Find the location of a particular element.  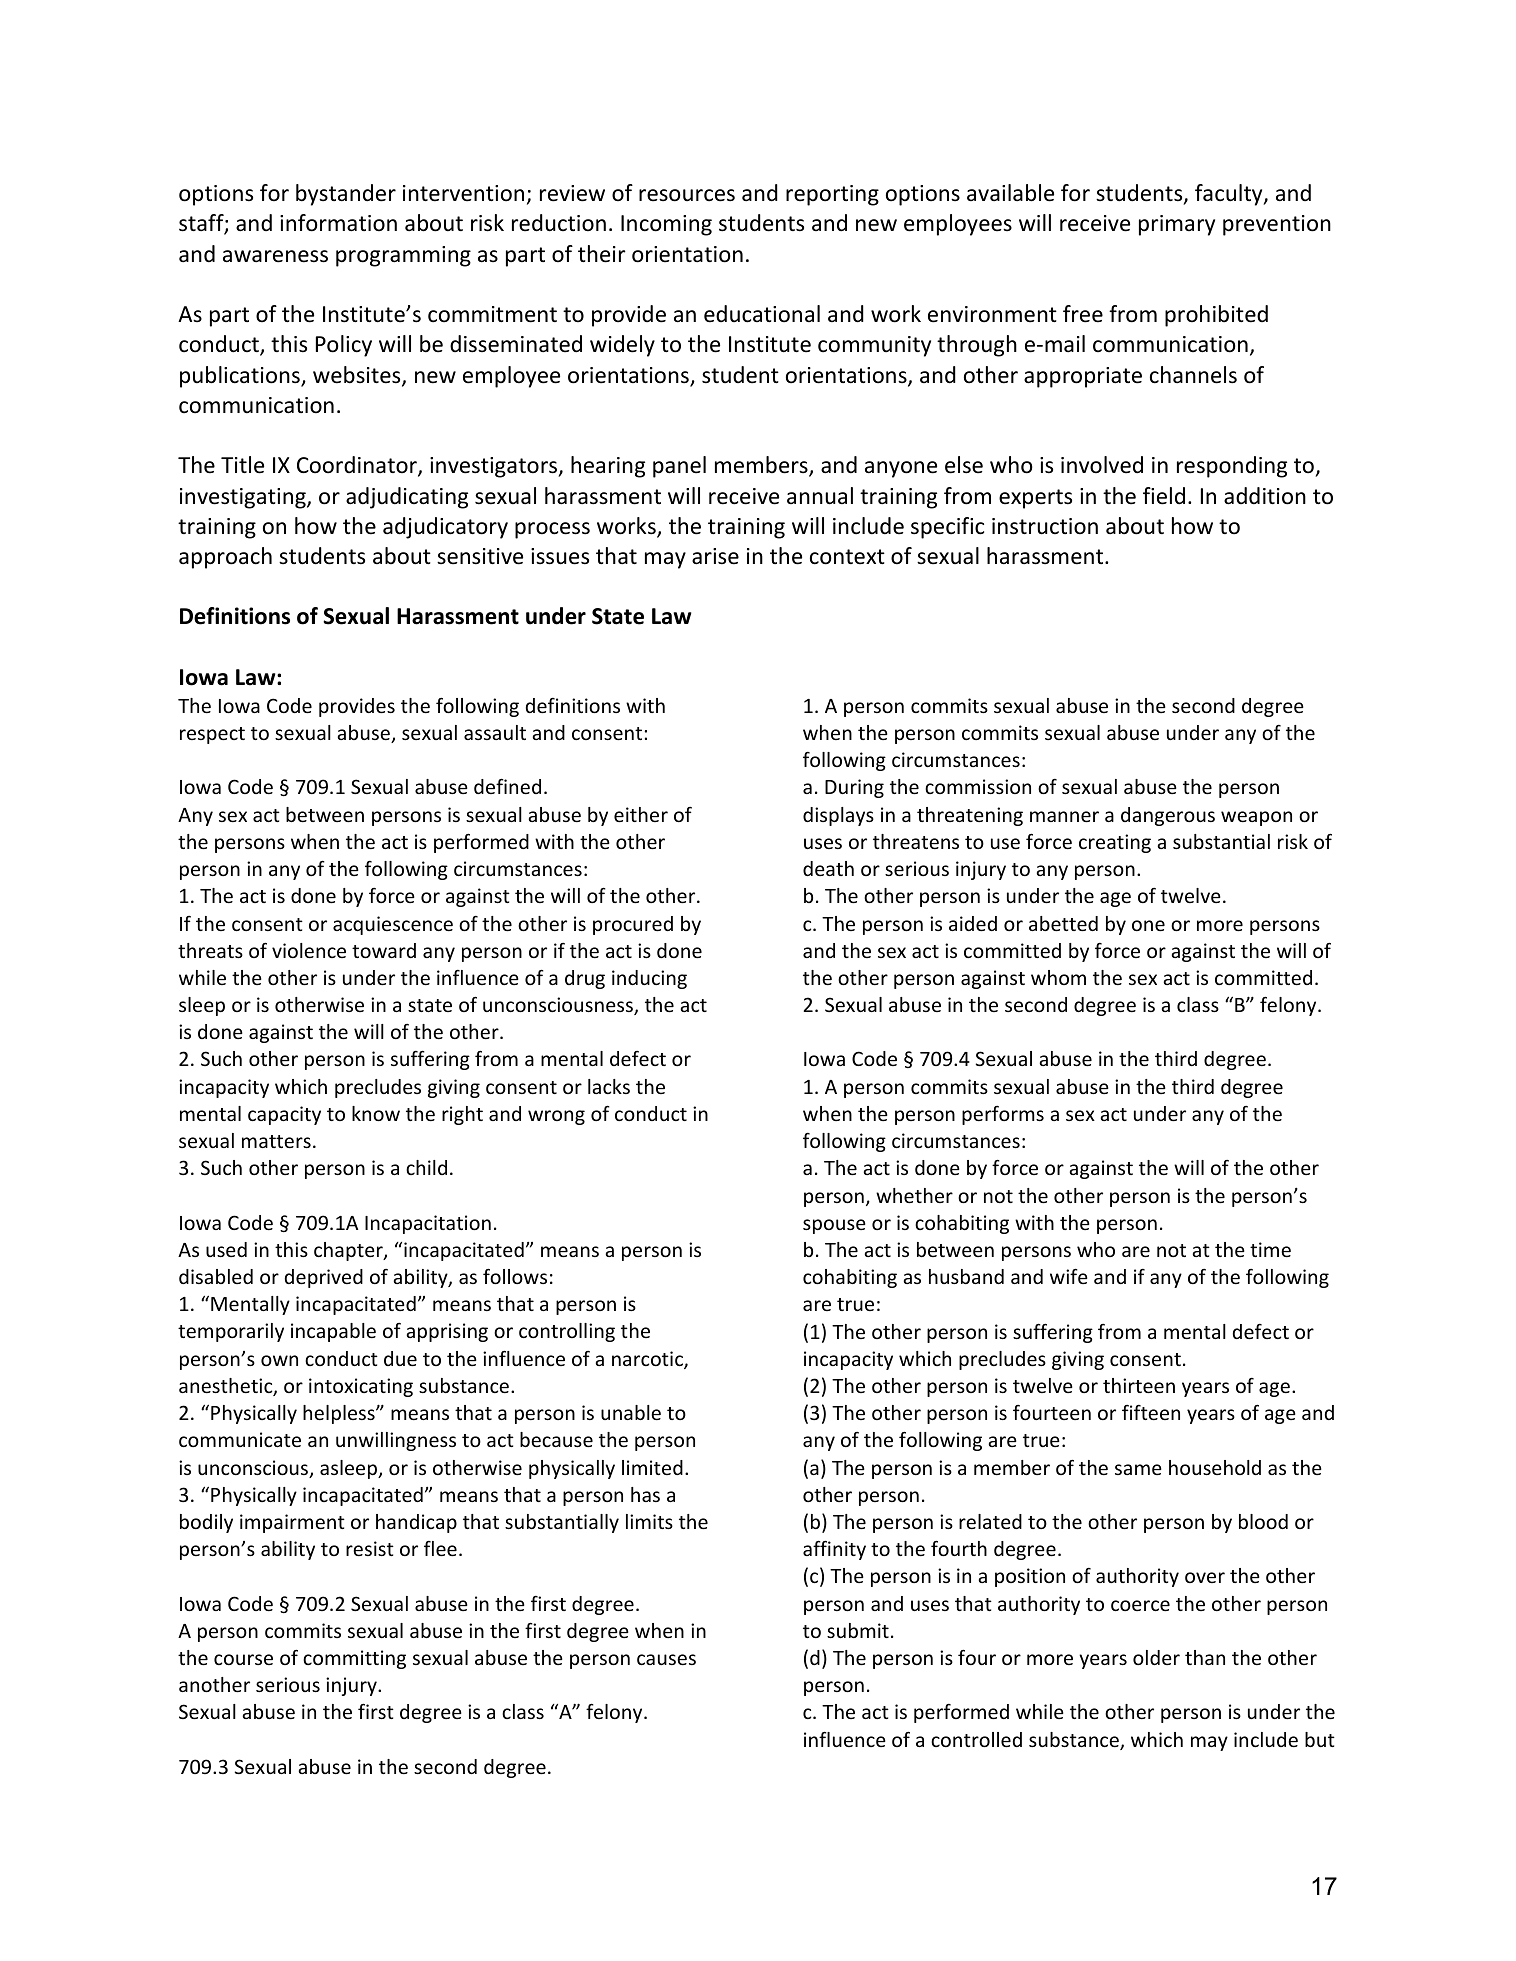

submit is located at coordinates (858, 1630).
